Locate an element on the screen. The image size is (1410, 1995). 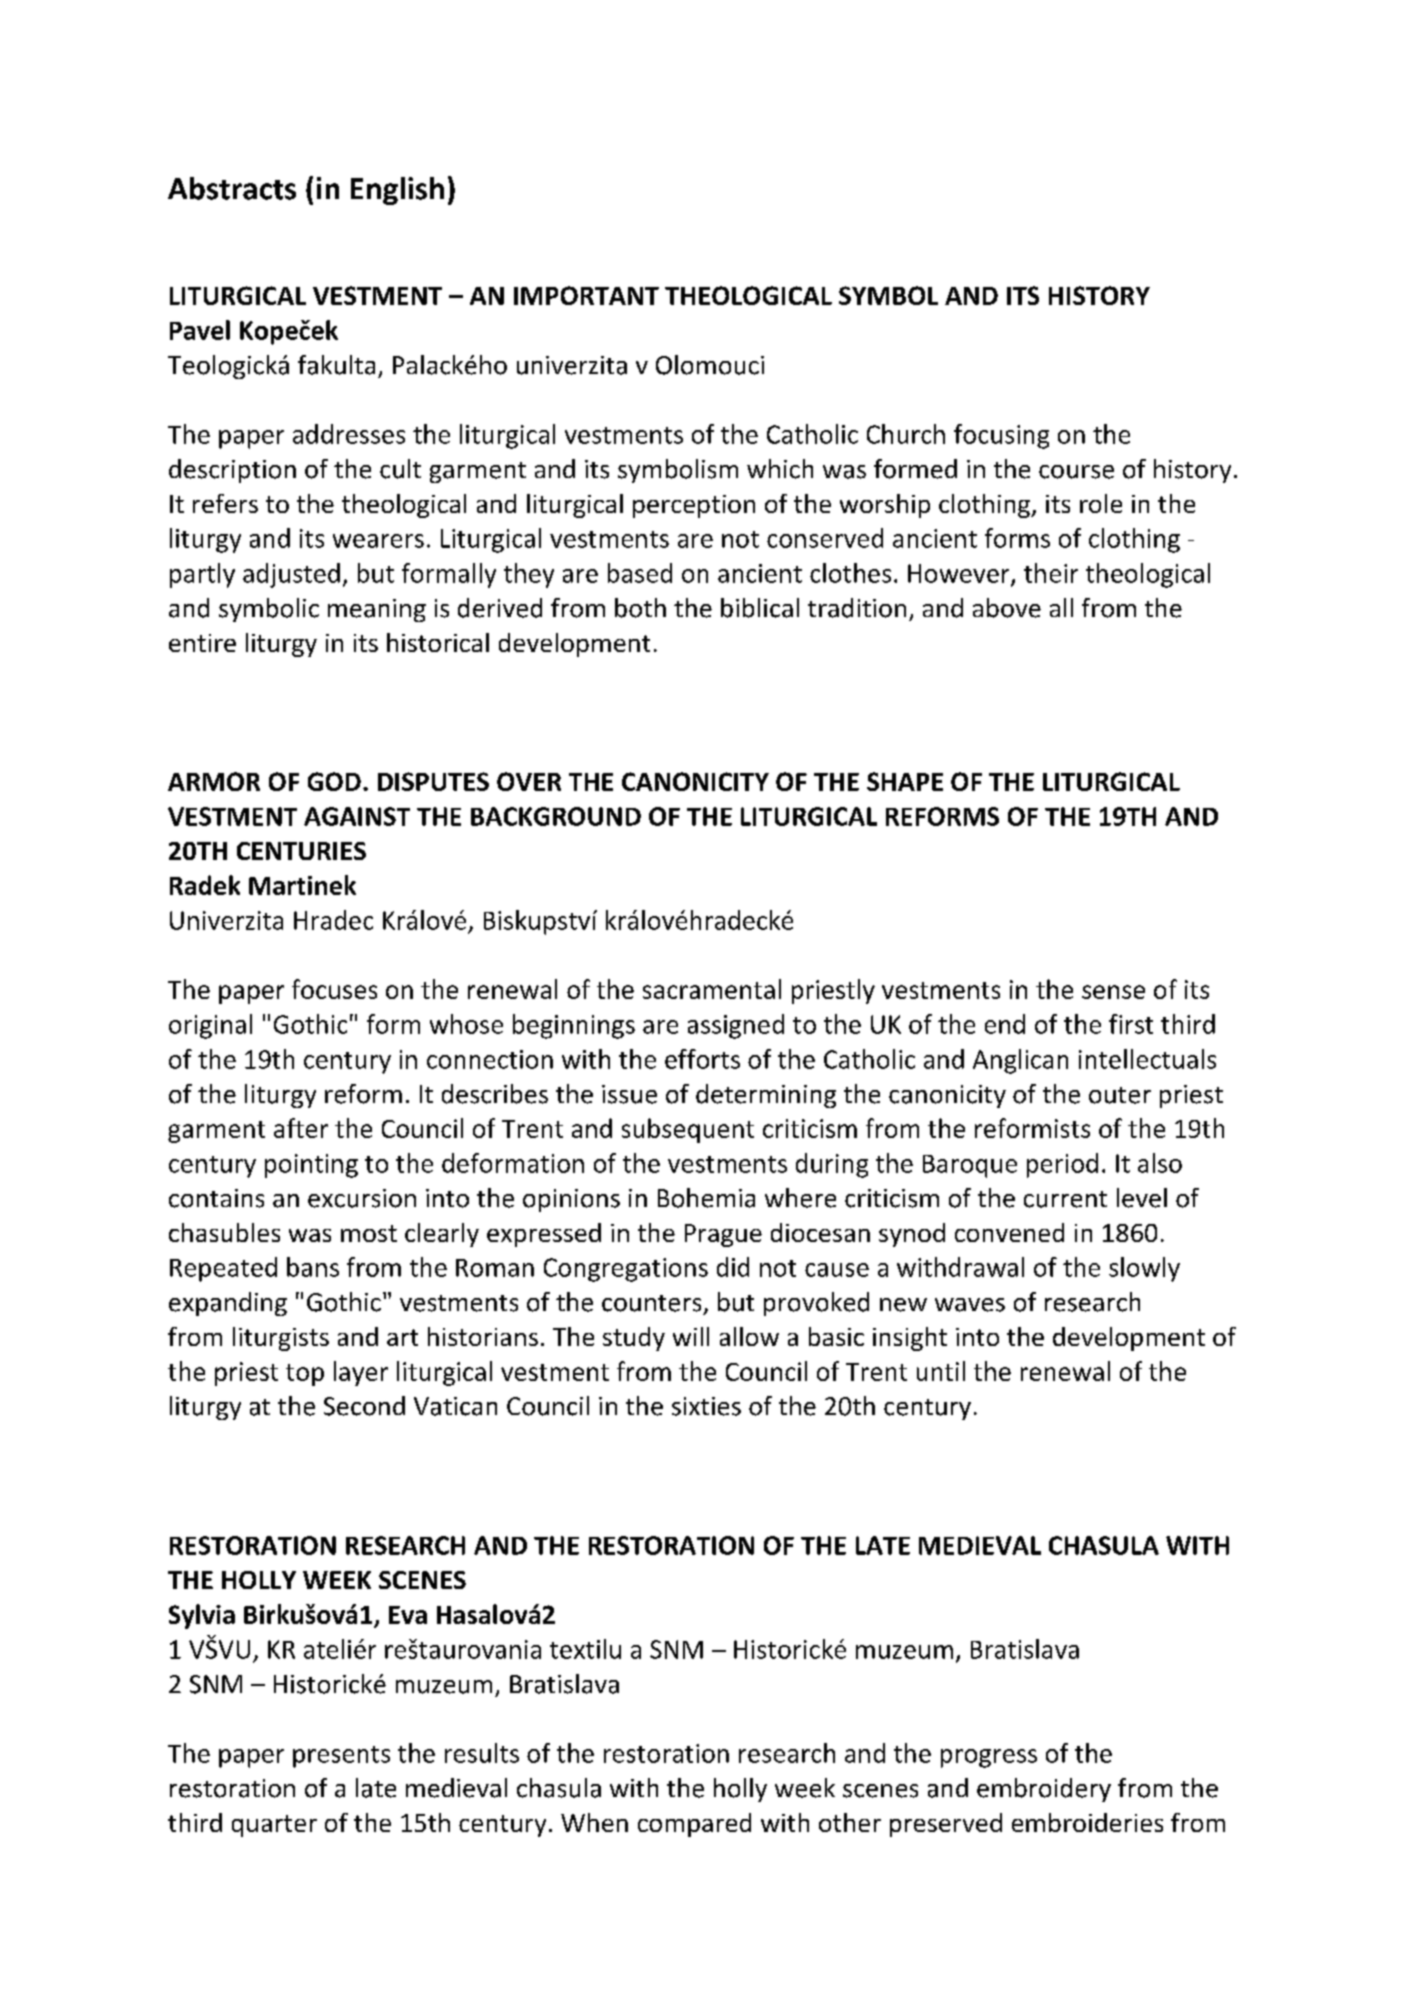
did is located at coordinates (733, 1267).
